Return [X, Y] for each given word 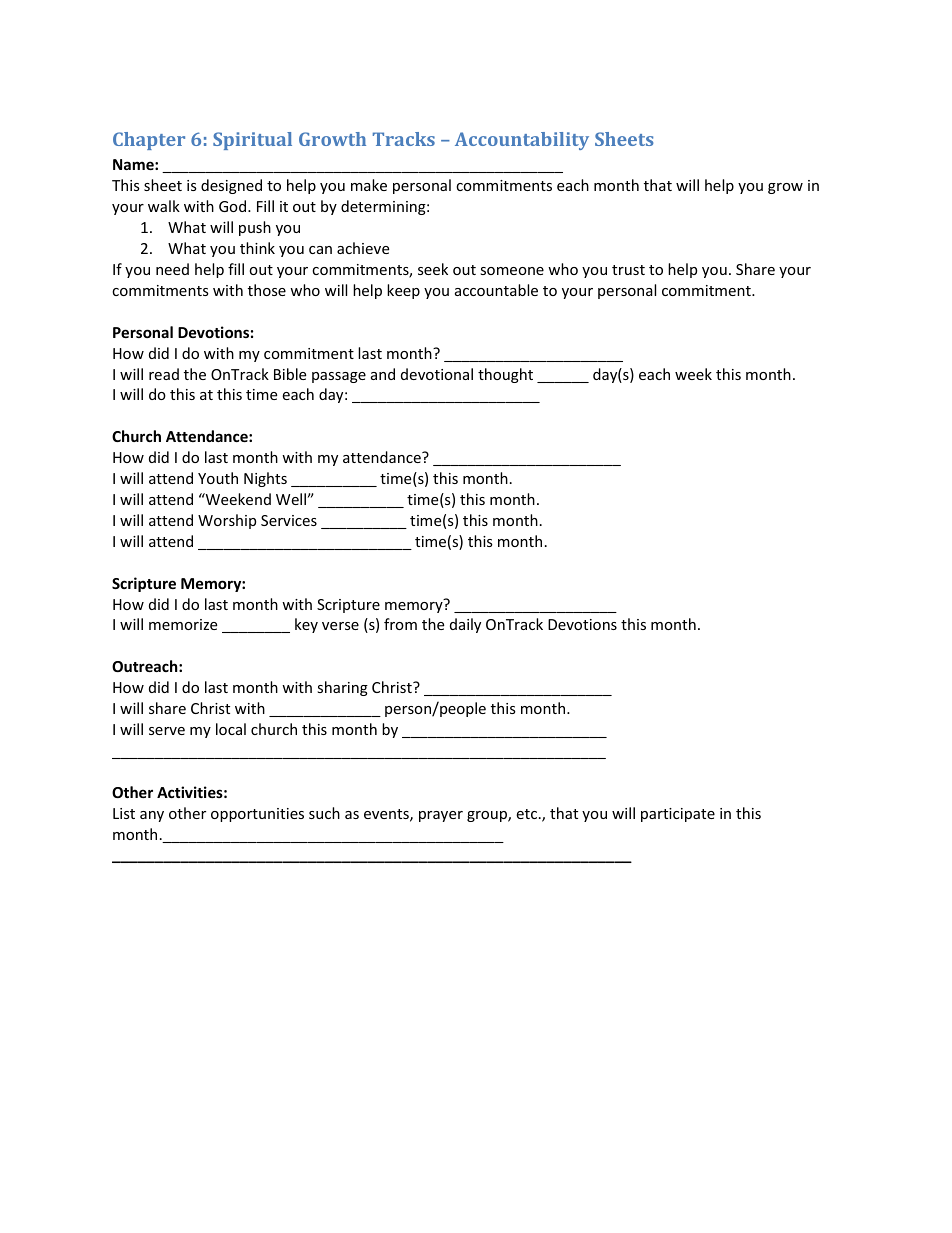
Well [291, 499]
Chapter [149, 141]
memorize [183, 624]
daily [465, 625]
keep [403, 291]
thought [505, 375]
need [172, 269]
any [152, 816]
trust [628, 270]
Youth [218, 478]
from [400, 624]
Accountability [522, 141]
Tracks [404, 139]
